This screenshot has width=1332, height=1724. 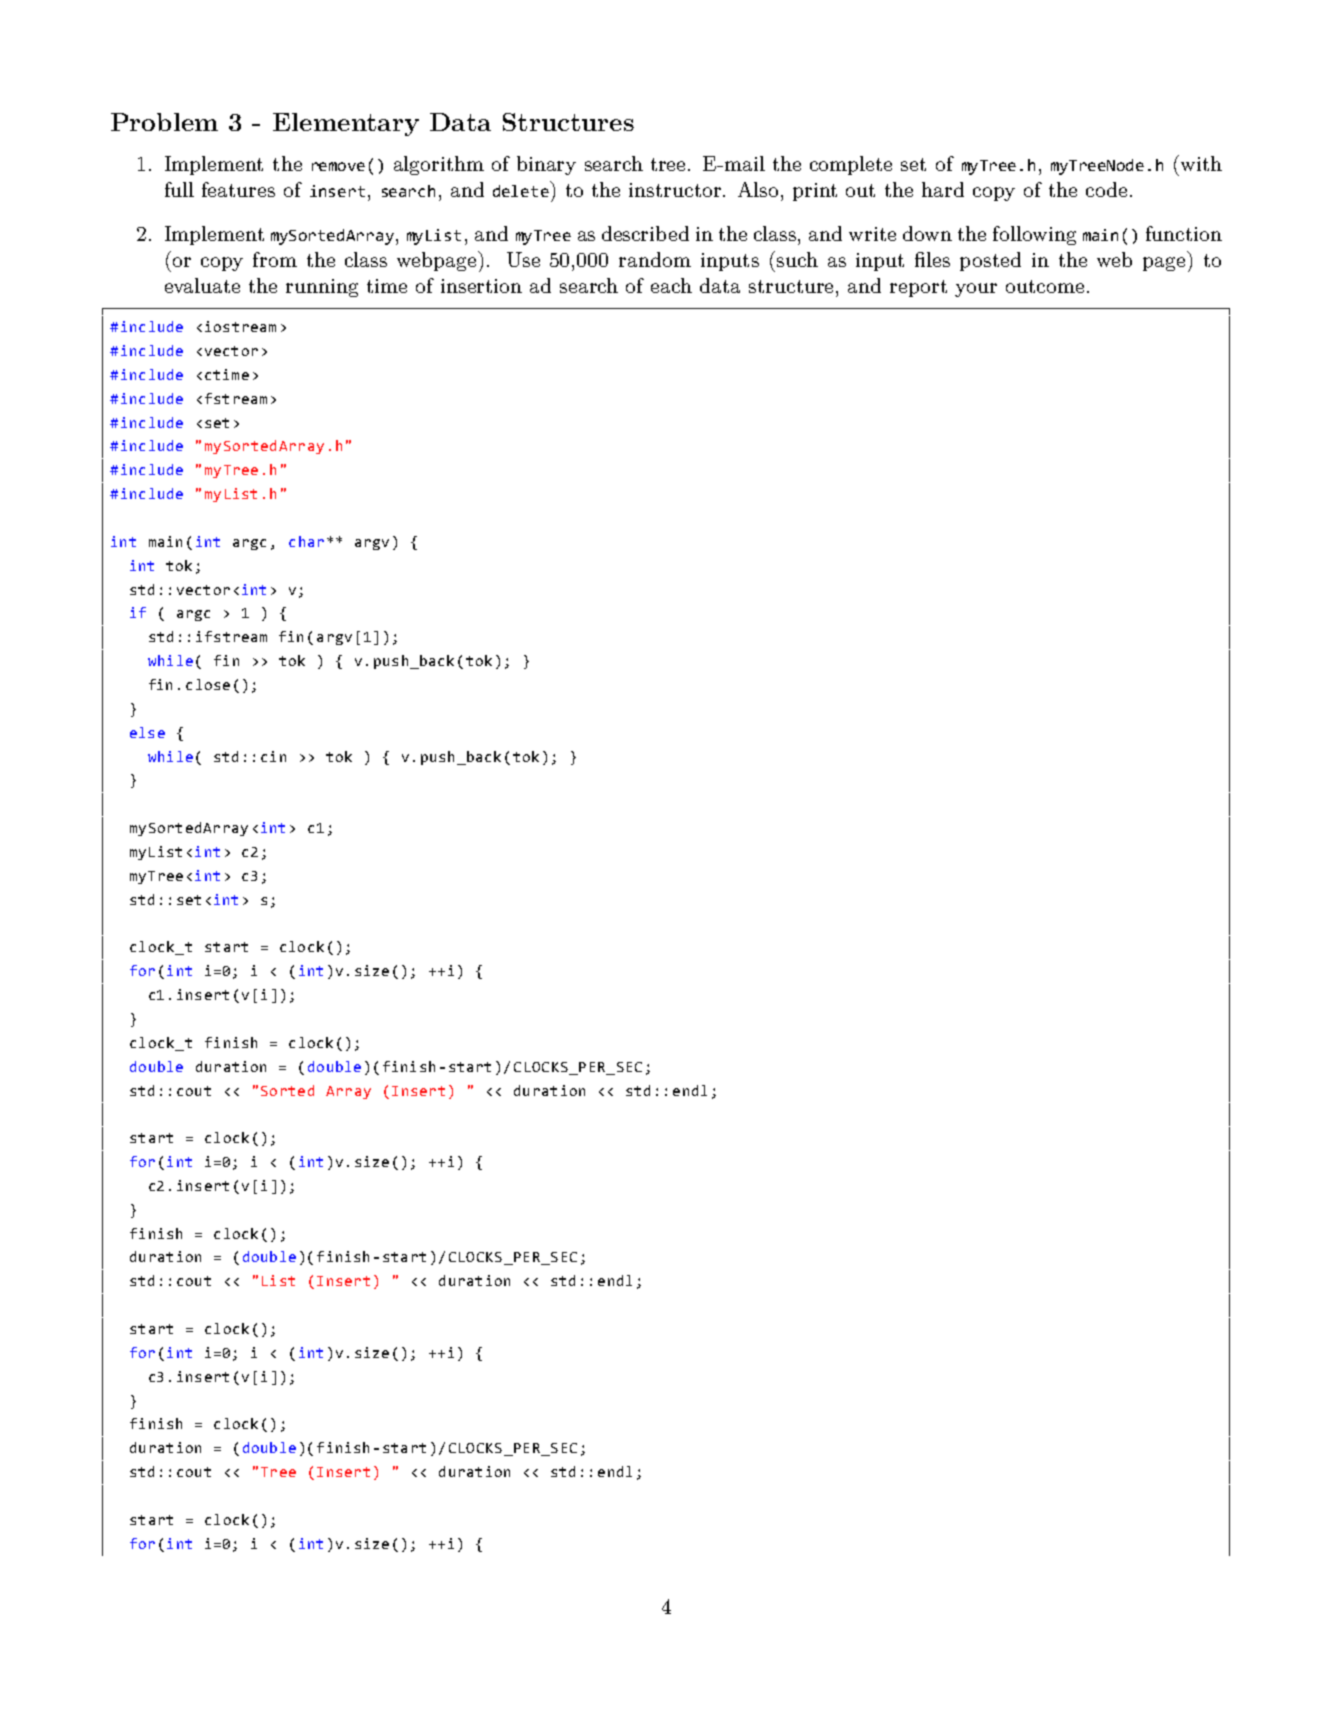 What do you see at coordinates (1200, 163) in the screenshot?
I see `with` at bounding box center [1200, 163].
